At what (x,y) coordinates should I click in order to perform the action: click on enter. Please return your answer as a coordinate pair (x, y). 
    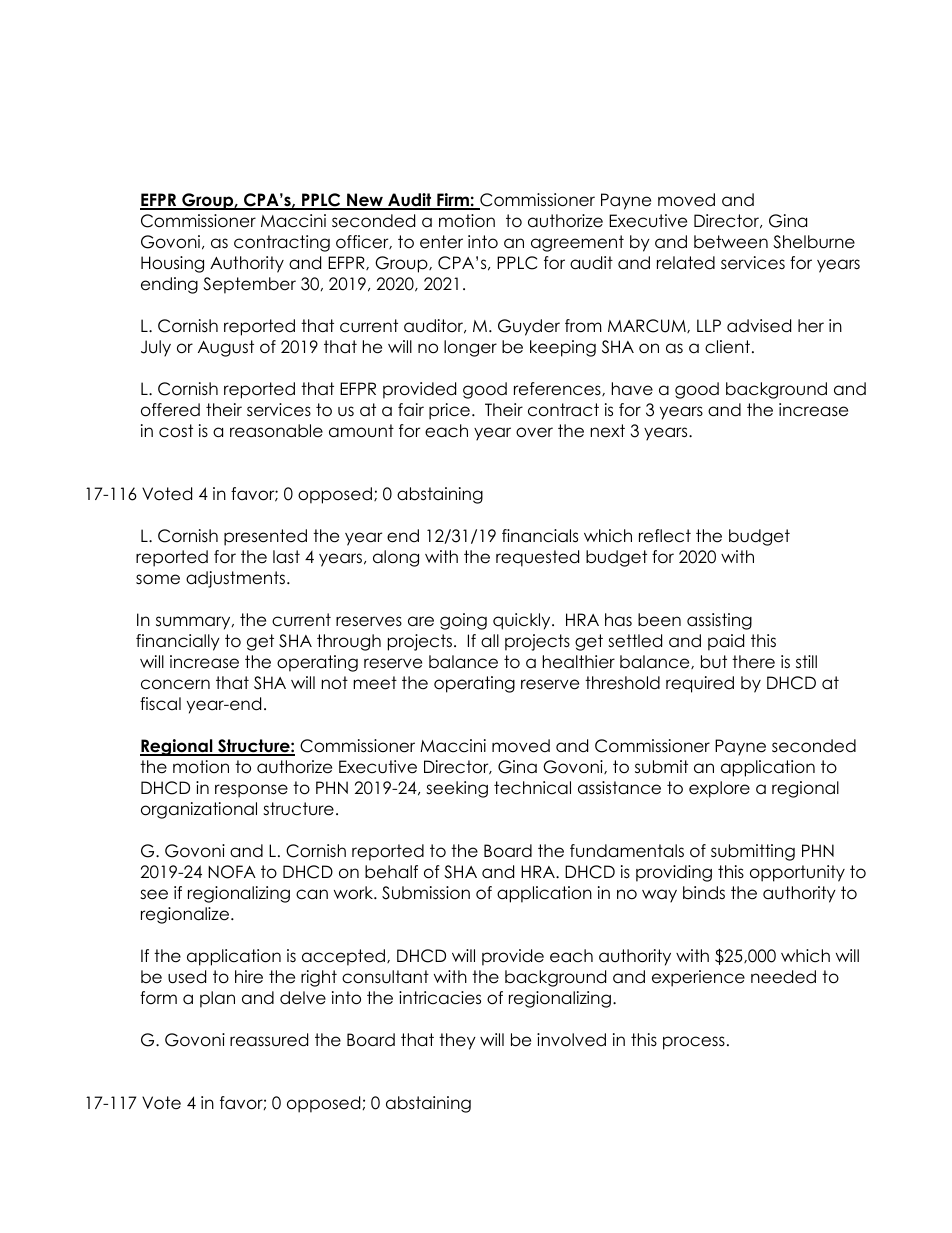
    Looking at the image, I should click on (441, 242).
